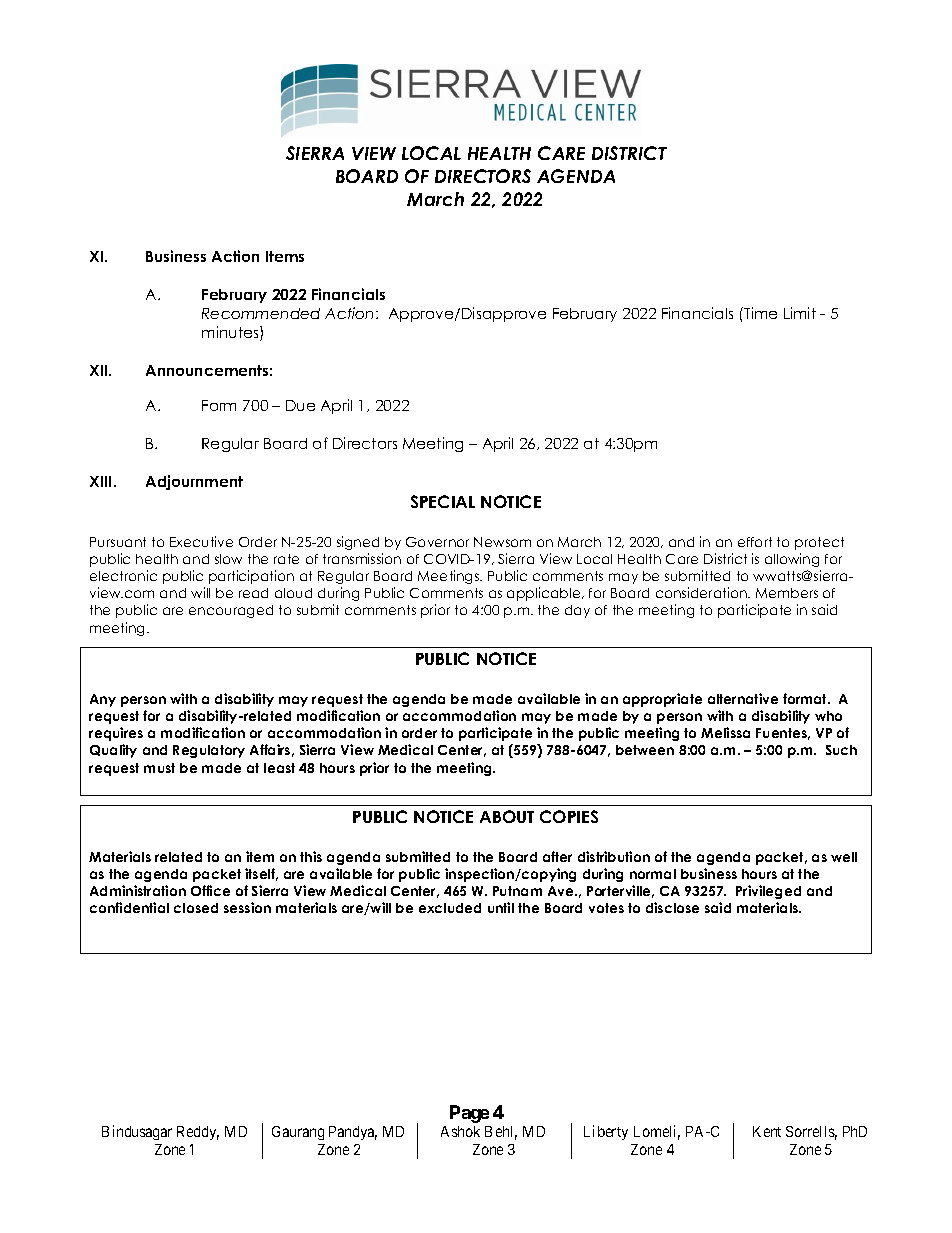  Describe the element at coordinates (198, 1133) in the document. I see `Reddy` at that location.
